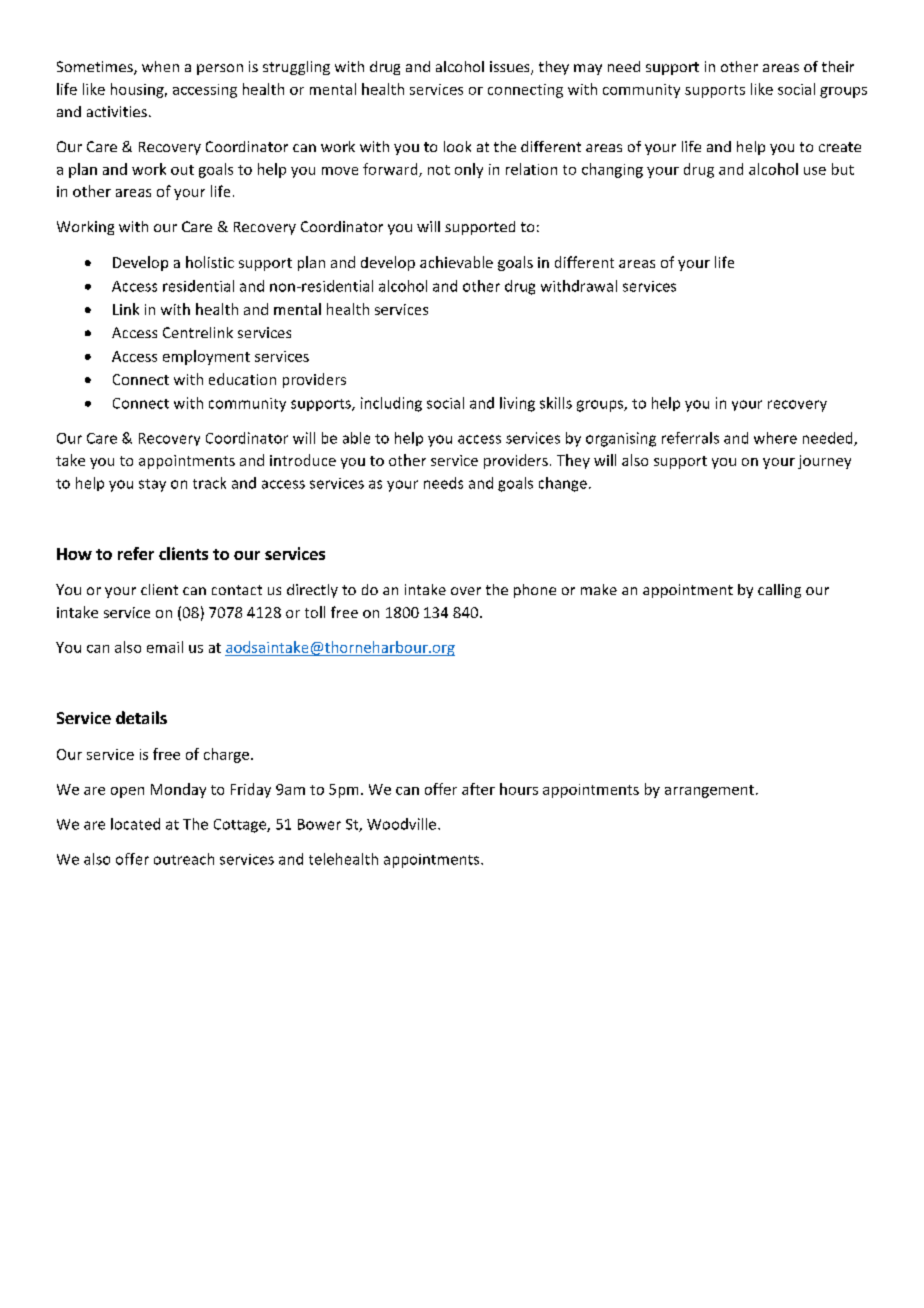 The image size is (924, 1308). What do you see at coordinates (711, 791) in the document?
I see `arrangement` at bounding box center [711, 791].
